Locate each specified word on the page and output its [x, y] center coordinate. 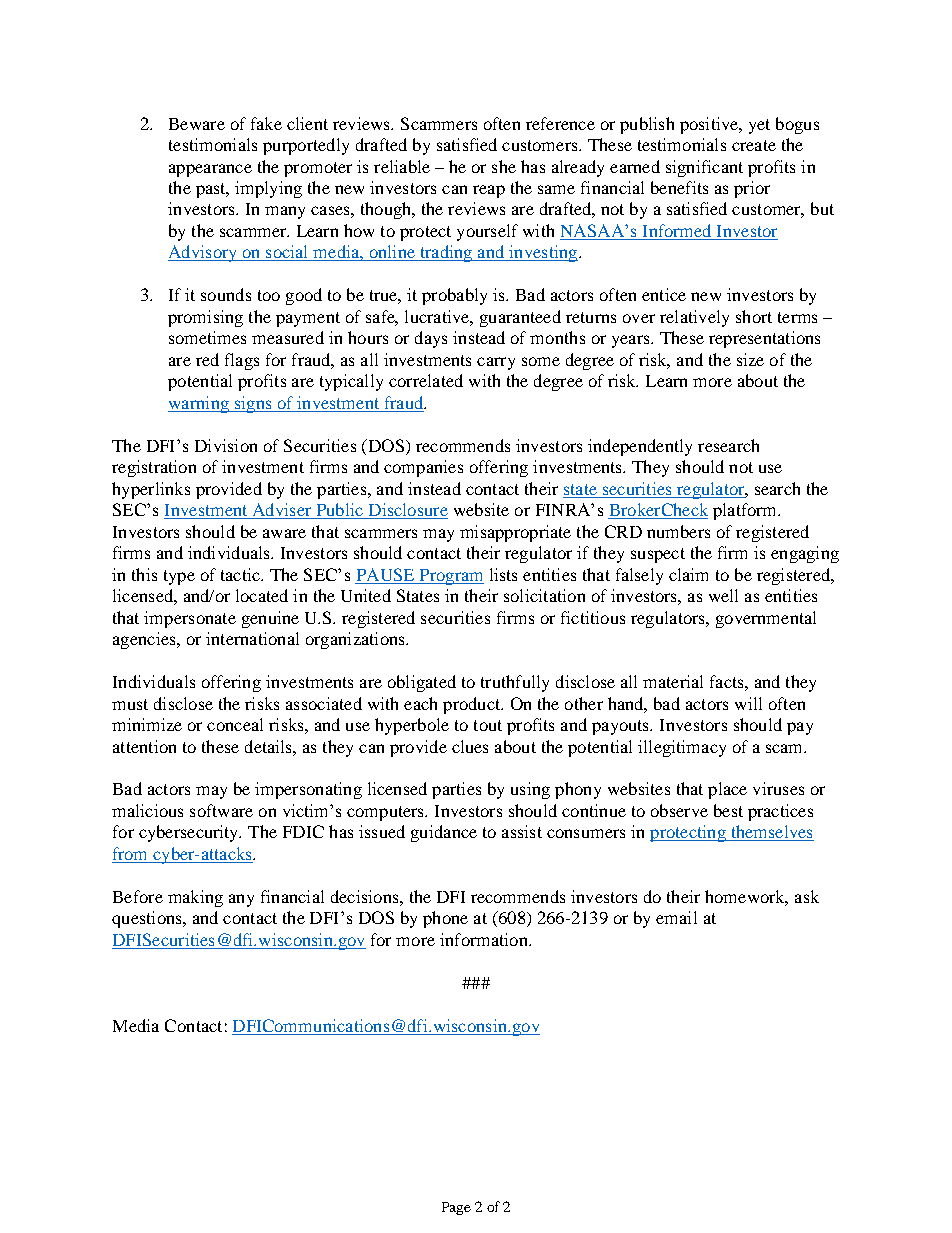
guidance [444, 833]
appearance [210, 170]
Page [456, 1208]
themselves [771, 833]
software [221, 810]
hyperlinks [151, 490]
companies [423, 468]
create [754, 145]
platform [746, 511]
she [504, 166]
